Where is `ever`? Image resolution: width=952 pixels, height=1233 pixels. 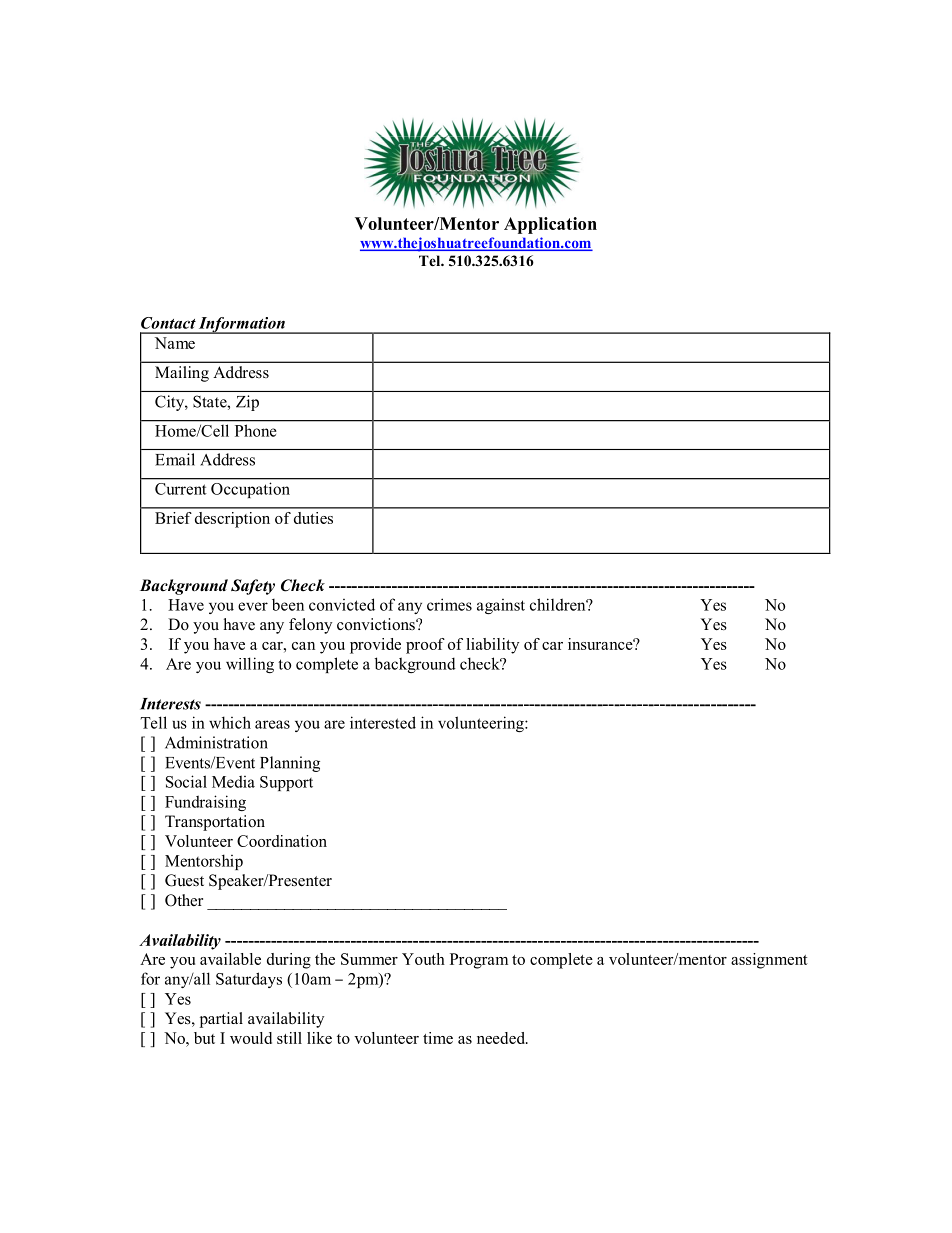 ever is located at coordinates (253, 606).
